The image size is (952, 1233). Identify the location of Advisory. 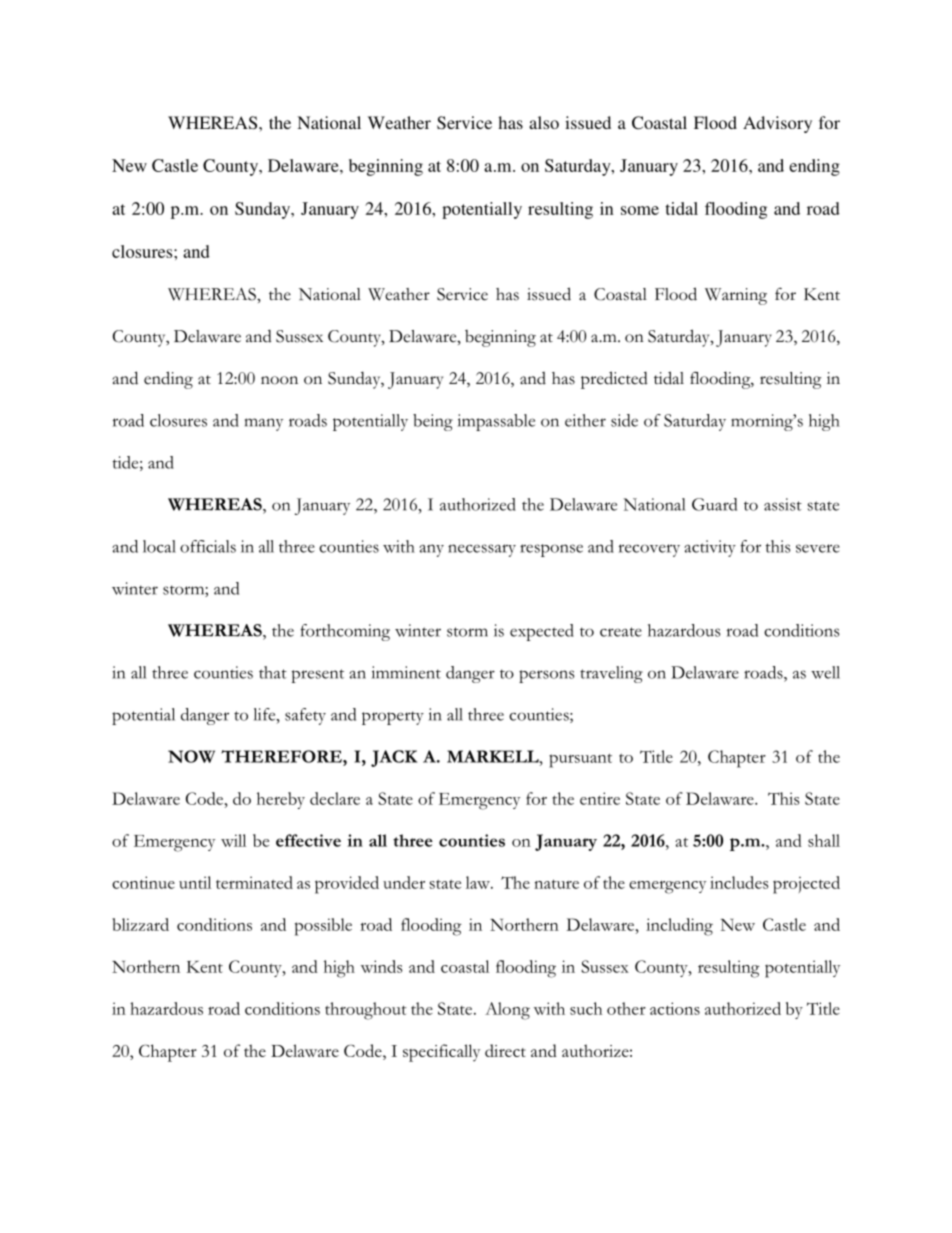
(777, 124).
